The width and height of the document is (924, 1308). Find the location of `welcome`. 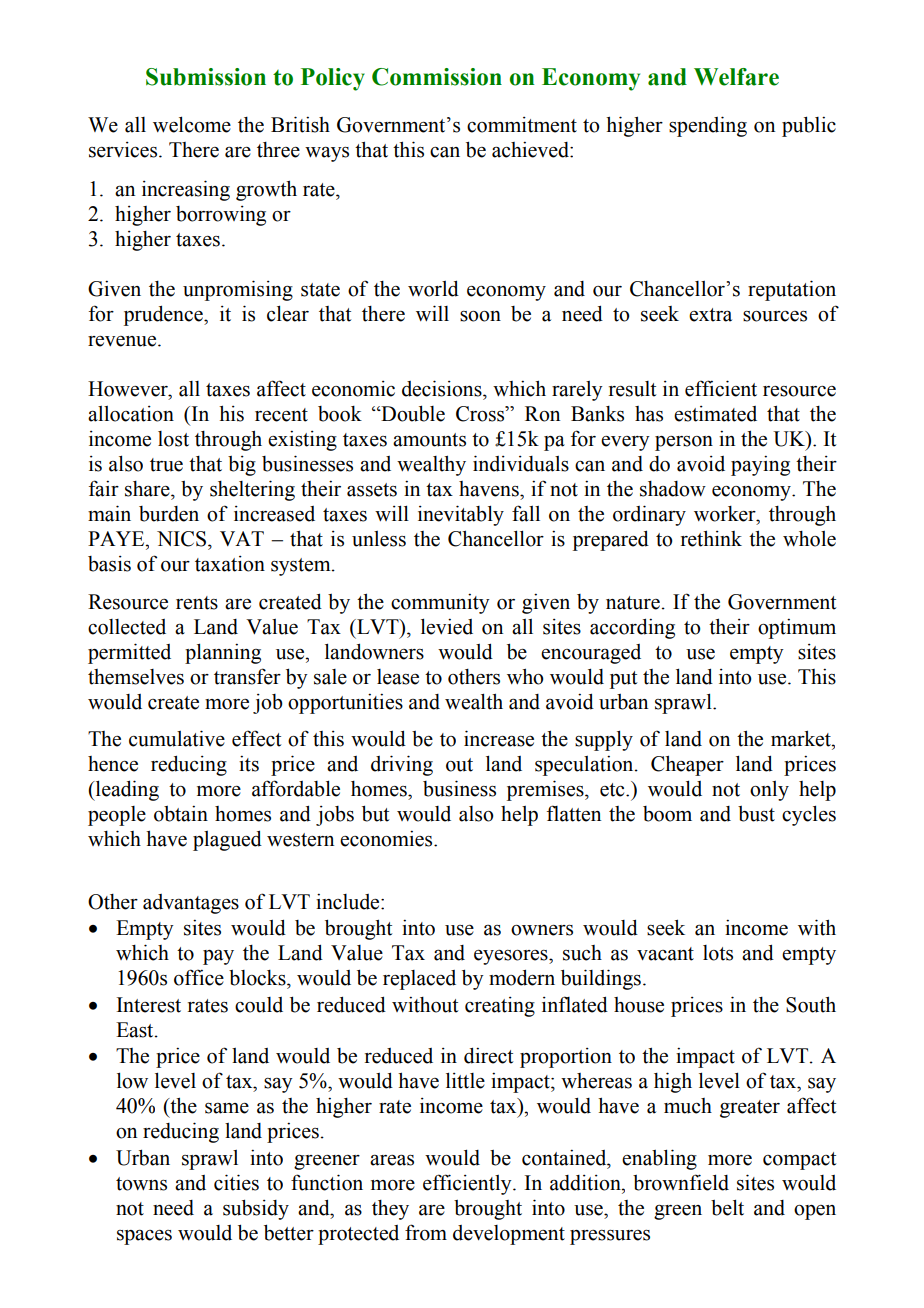

welcome is located at coordinates (192, 124).
